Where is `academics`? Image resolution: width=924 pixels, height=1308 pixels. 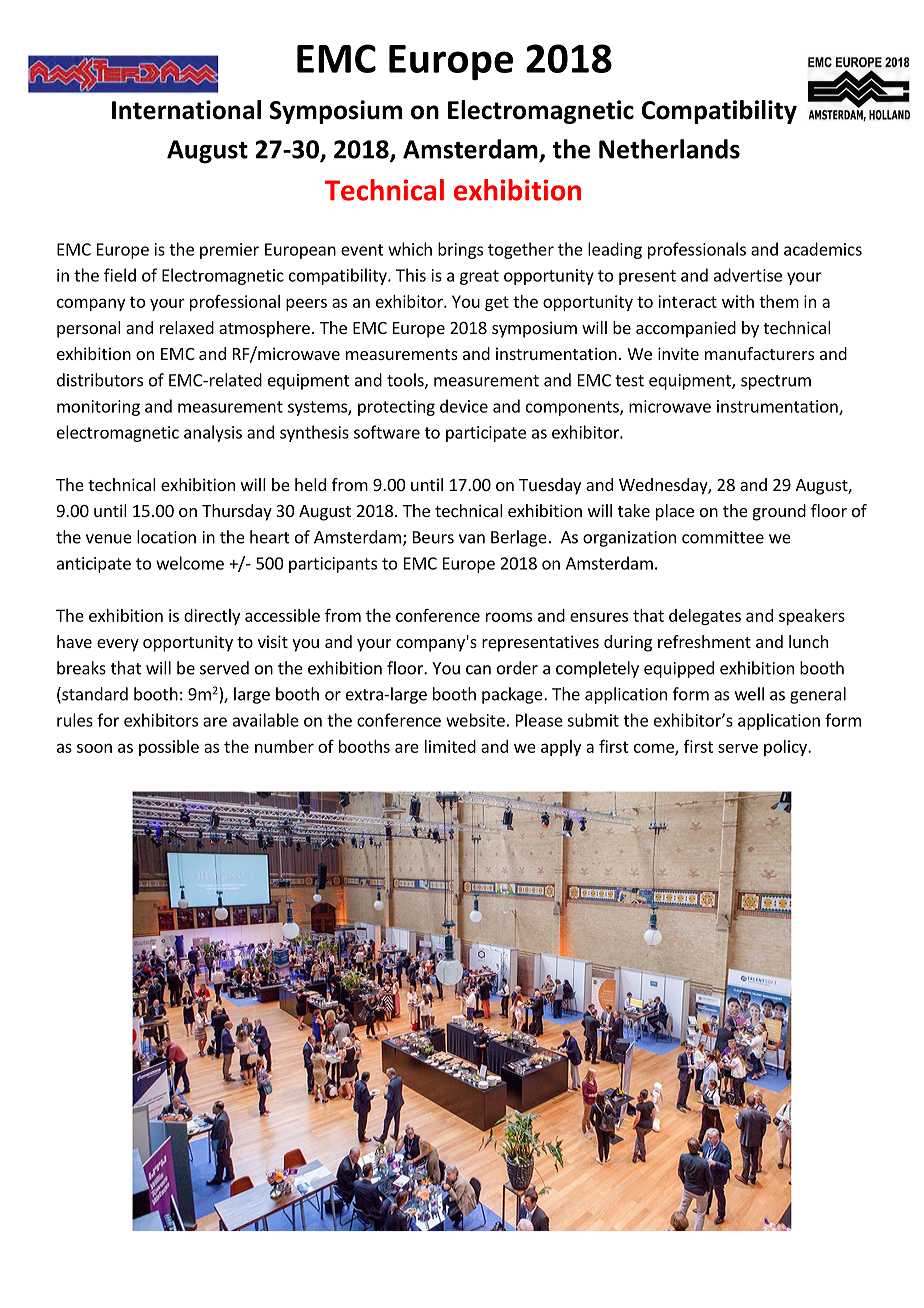
academics is located at coordinates (823, 249).
